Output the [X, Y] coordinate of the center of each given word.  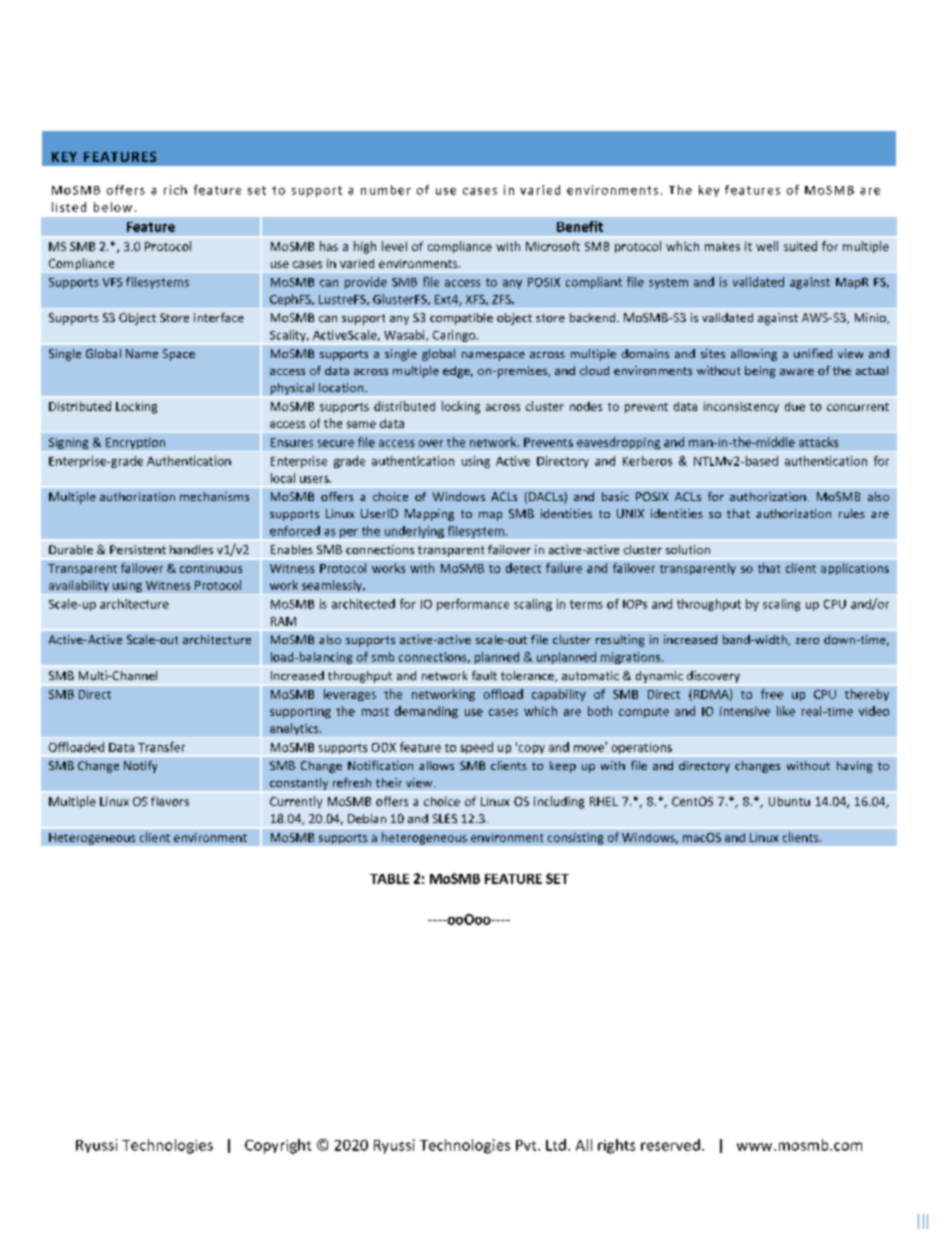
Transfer [161, 747]
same [361, 424]
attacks [818, 442]
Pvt [527, 1145]
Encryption [135, 443]
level [394, 246]
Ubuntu [789, 801]
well [767, 246]
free [772, 694]
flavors [170, 801]
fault [484, 675]
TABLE [389, 879]
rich [175, 190]
